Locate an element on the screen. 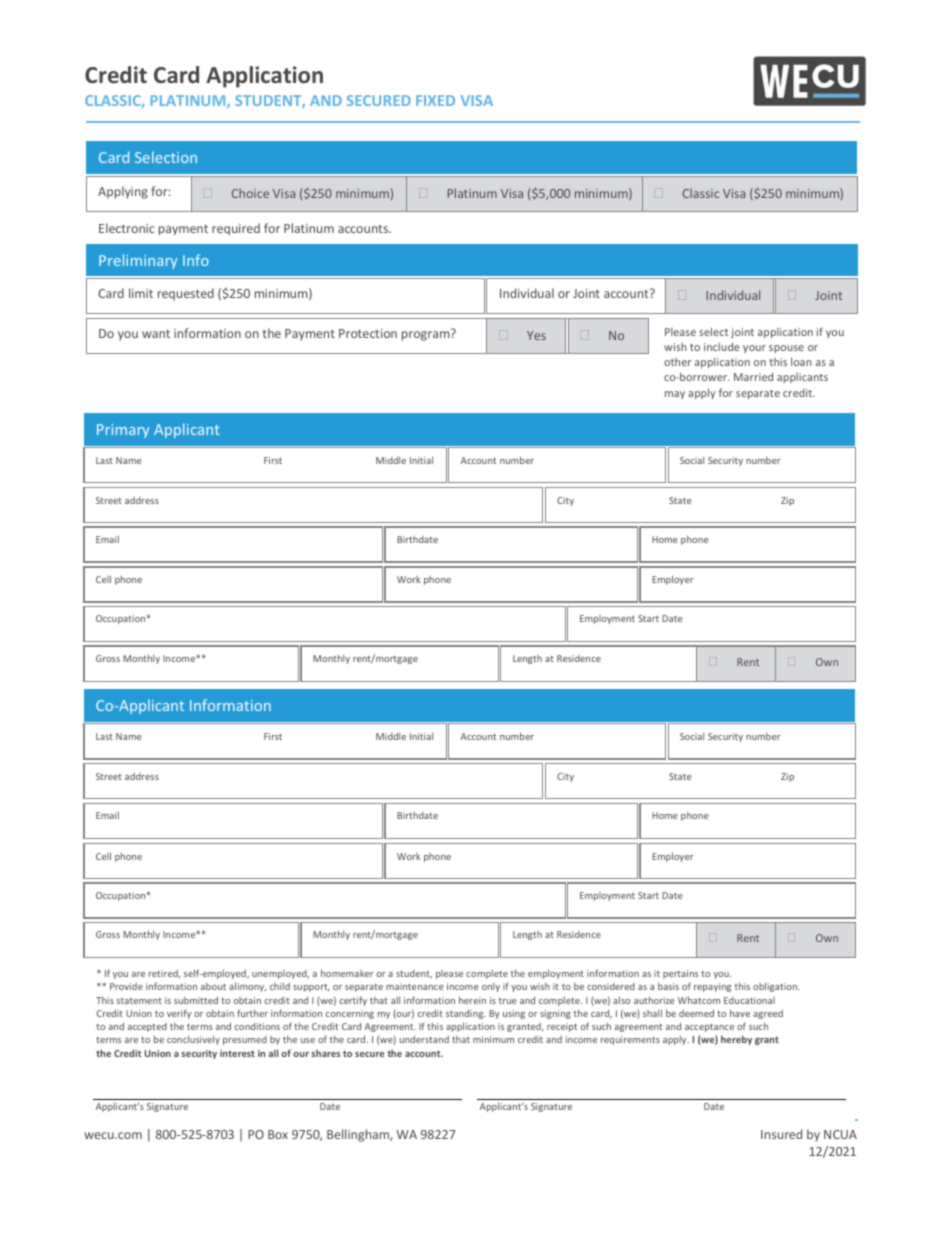 This screenshot has height=1233, width=952. FIXED is located at coordinates (435, 100).
